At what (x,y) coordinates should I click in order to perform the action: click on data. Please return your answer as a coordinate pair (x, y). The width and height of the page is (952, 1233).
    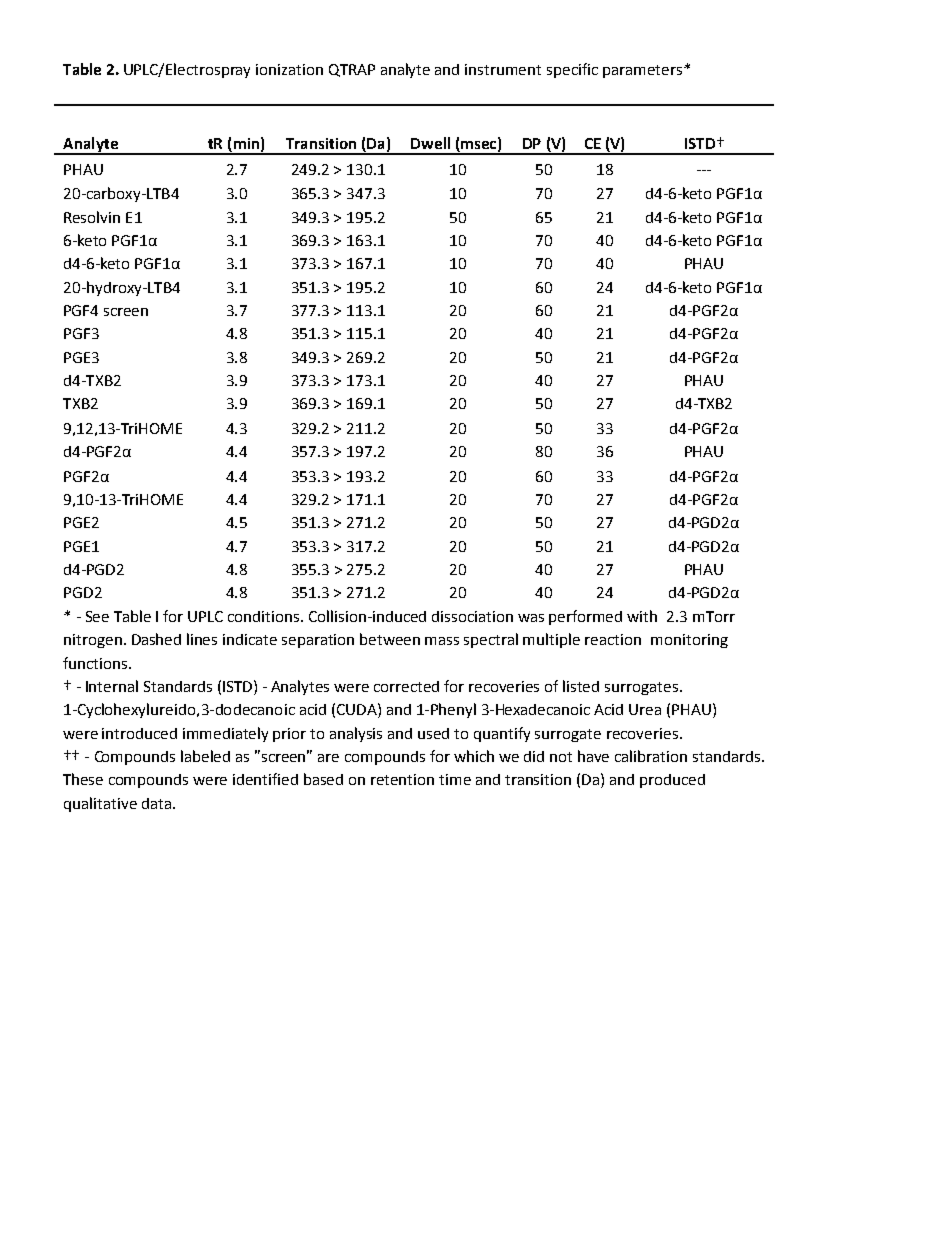
    Looking at the image, I should click on (158, 803).
